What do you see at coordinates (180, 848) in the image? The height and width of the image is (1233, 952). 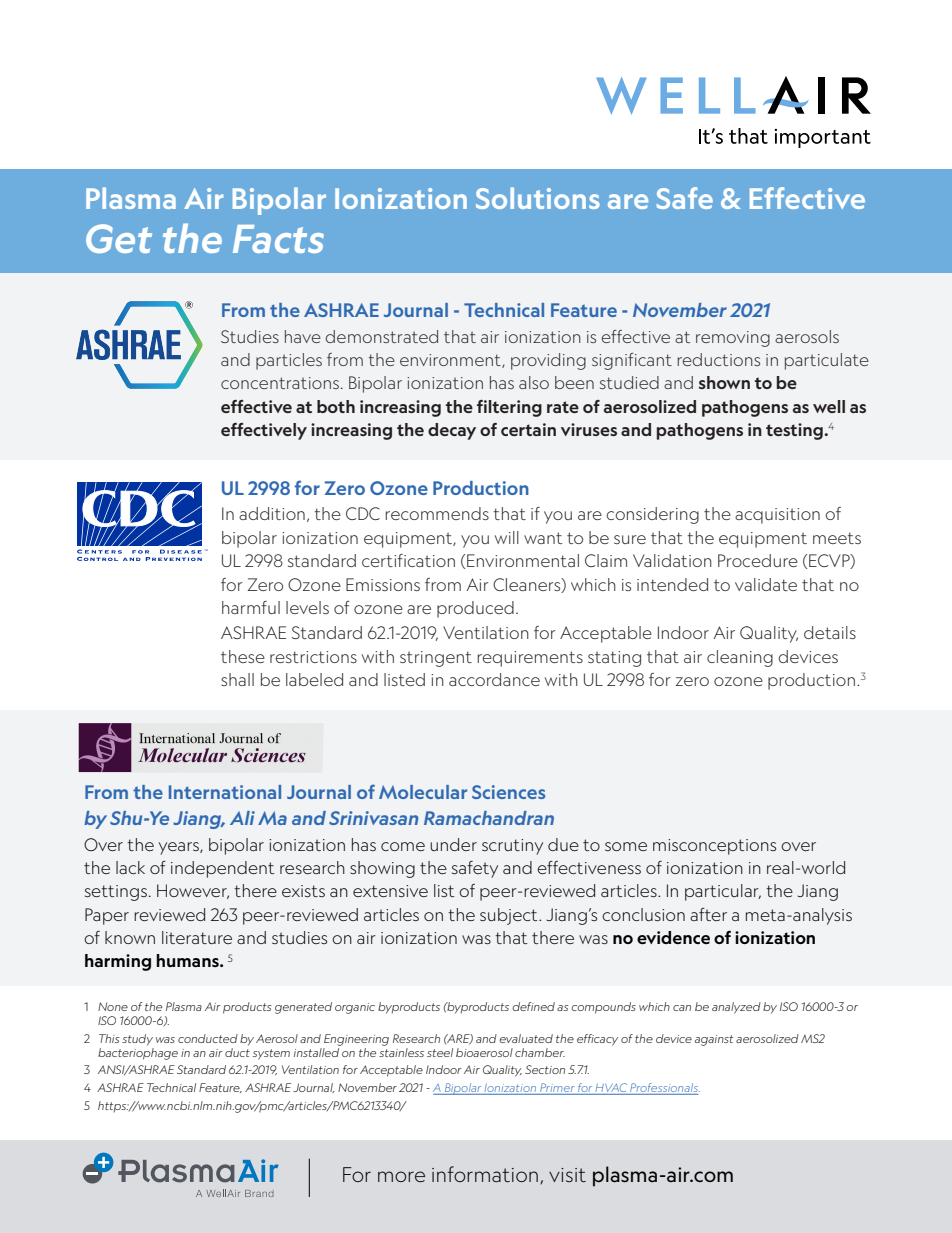 I see `years` at bounding box center [180, 848].
